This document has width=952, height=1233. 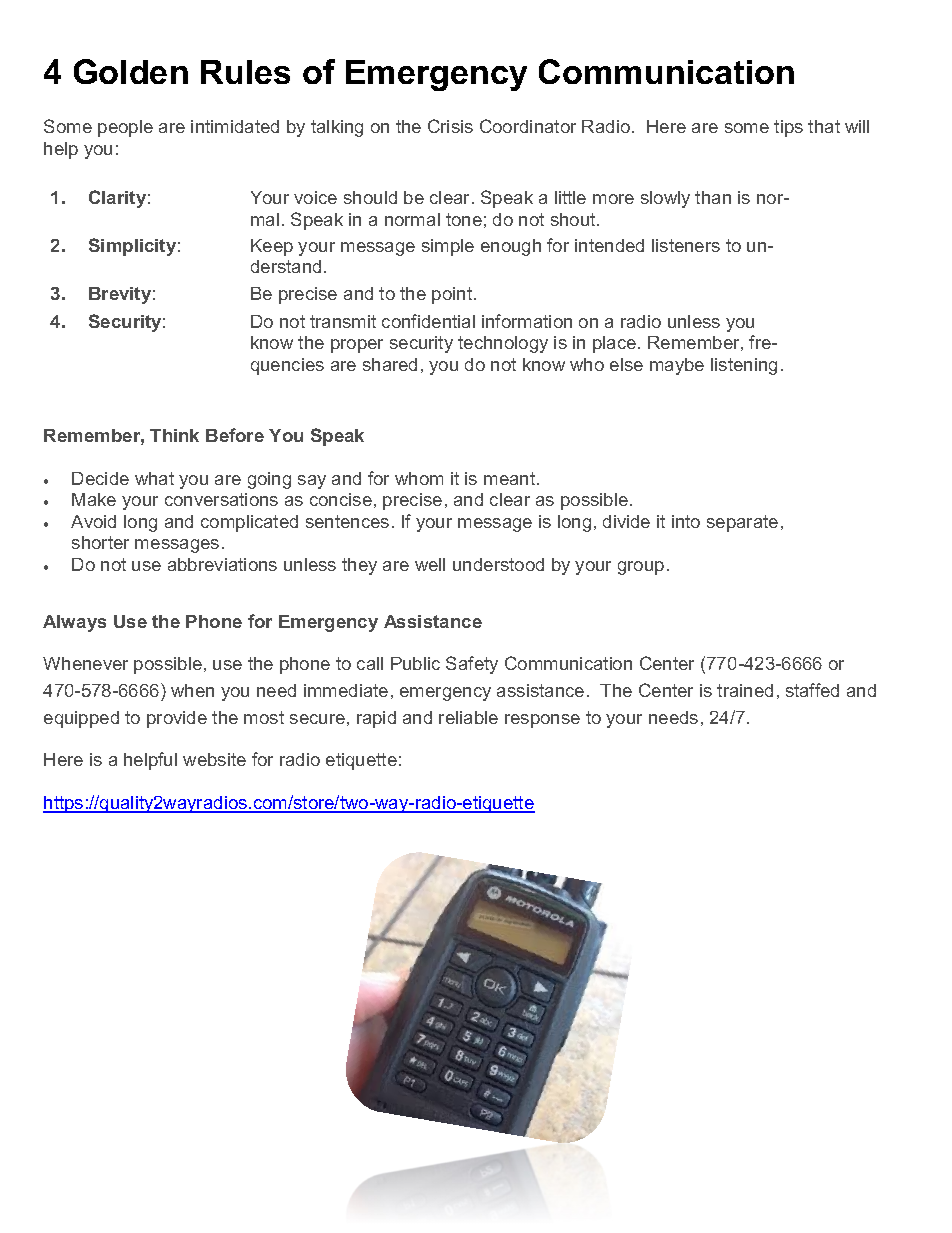 I want to click on provide, so click(x=177, y=719).
